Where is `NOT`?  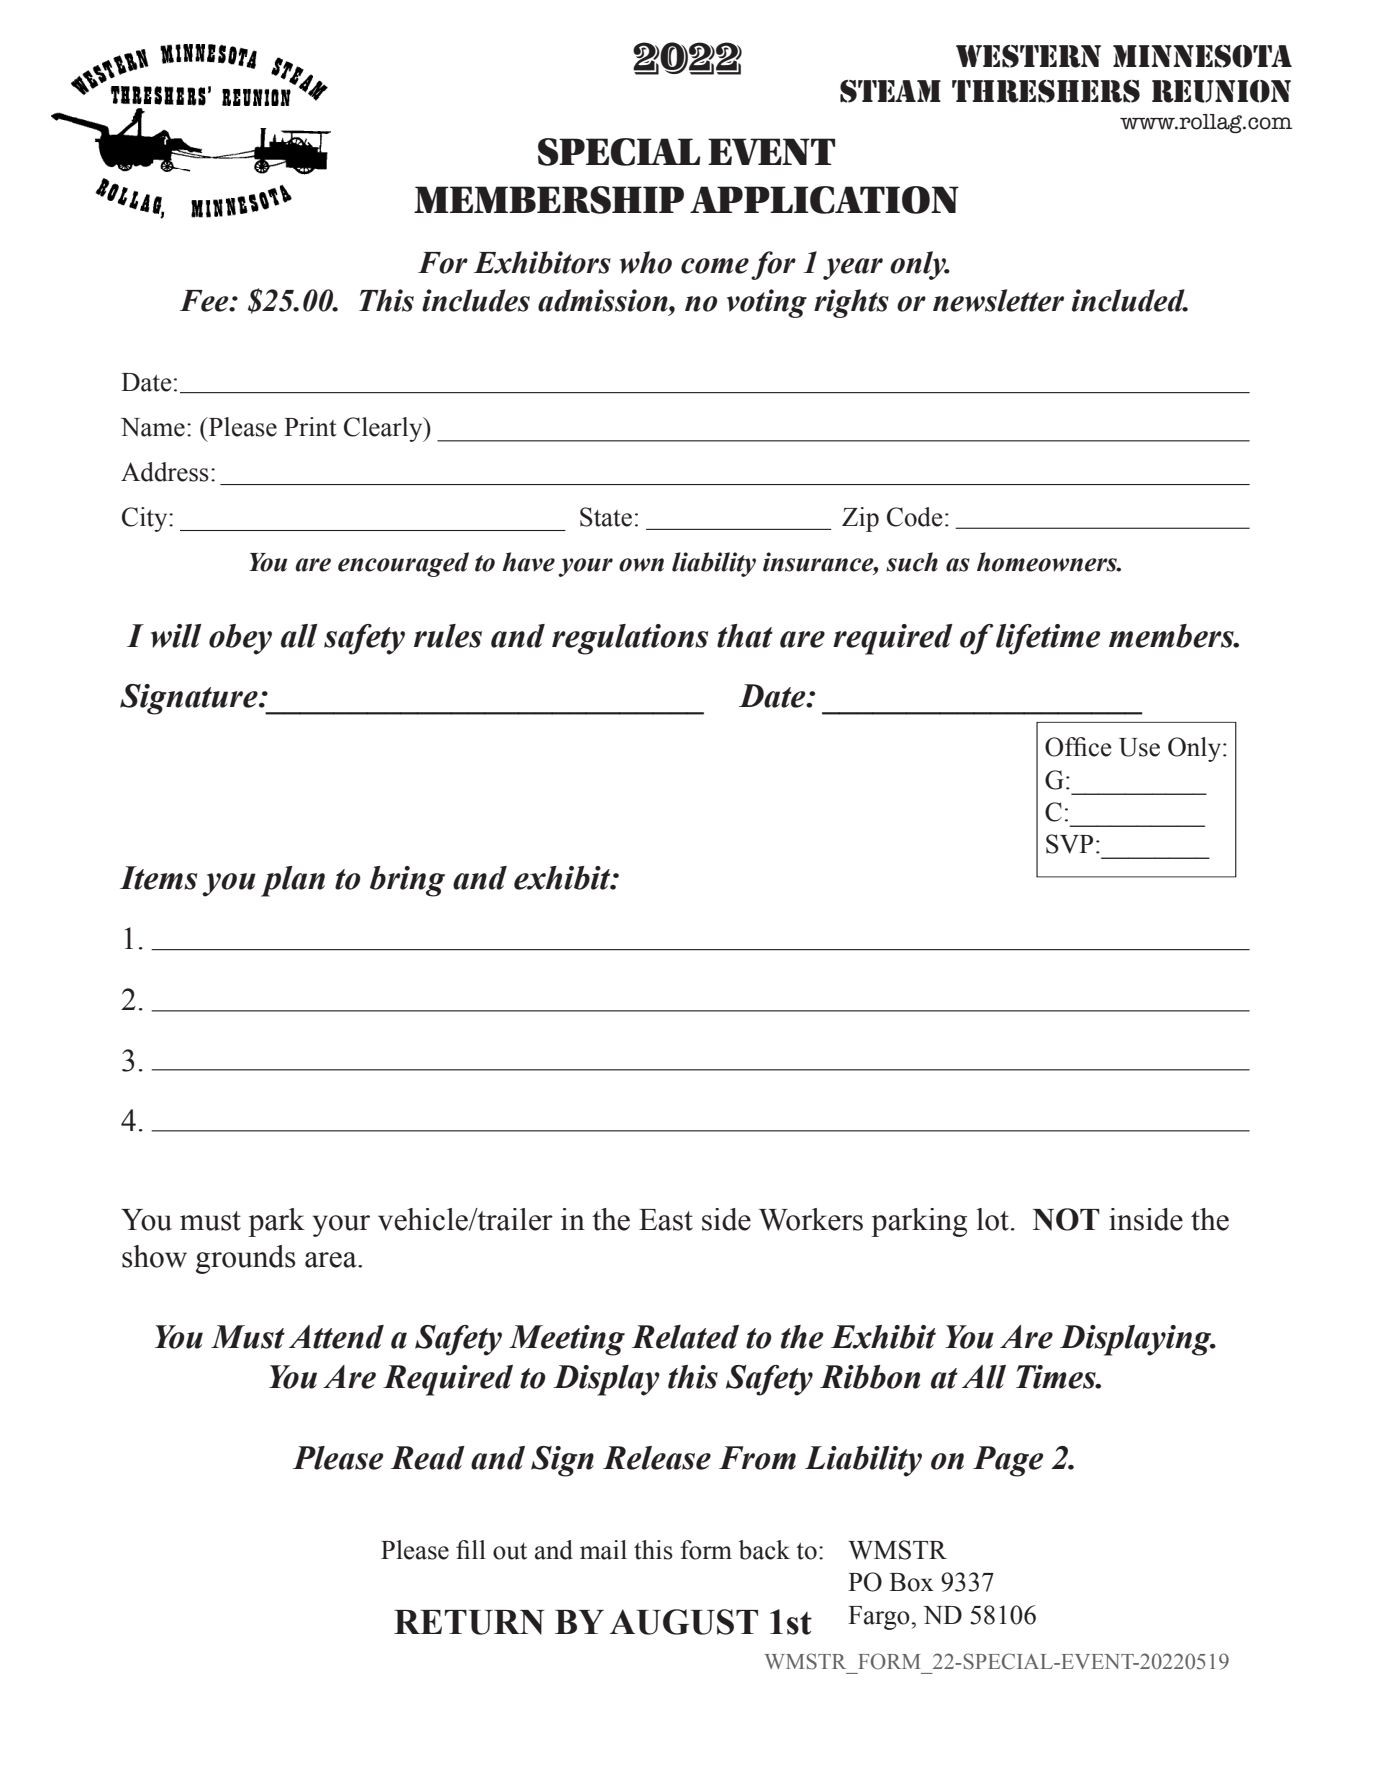
NOT is located at coordinates (1066, 1219).
